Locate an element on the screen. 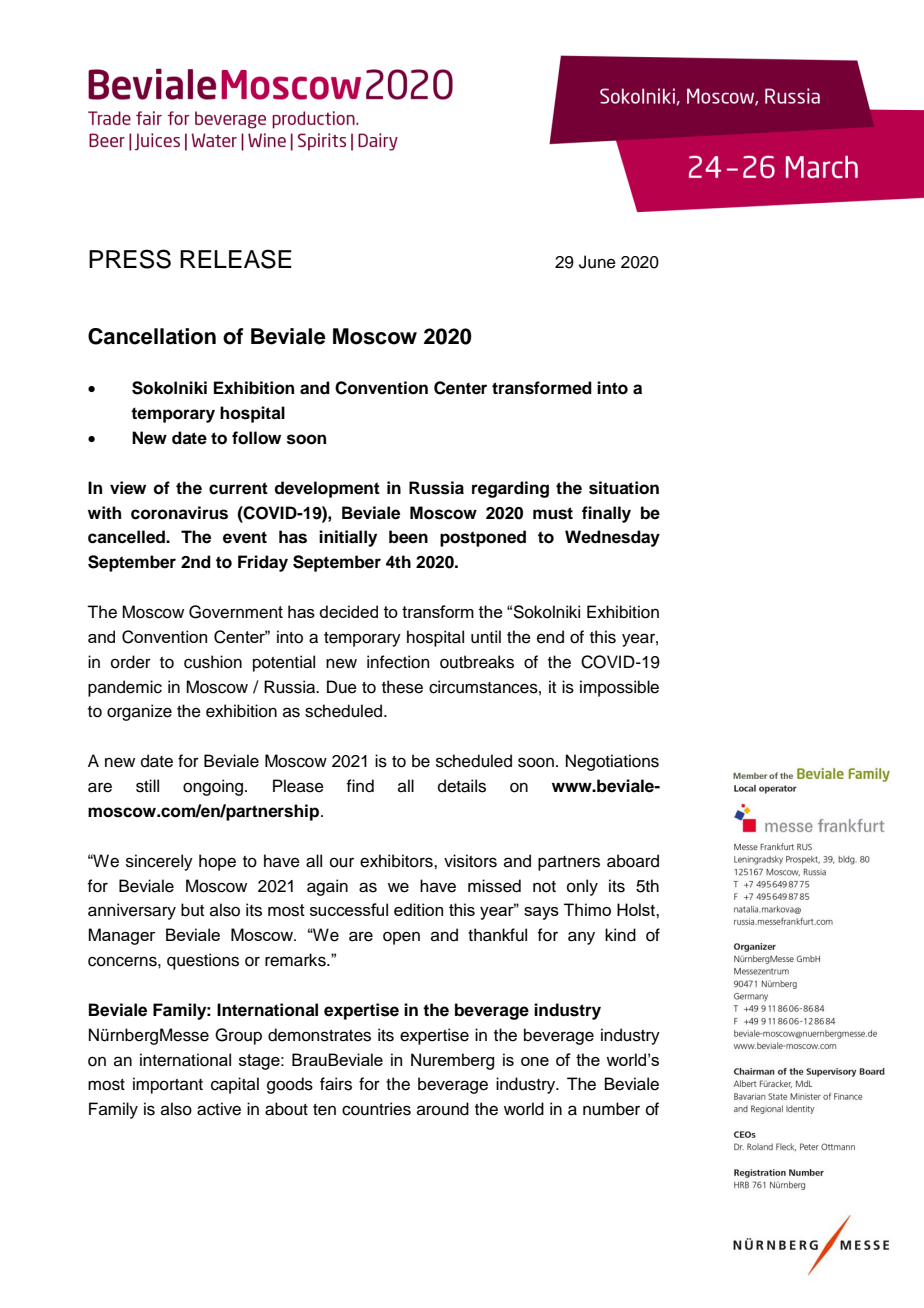  PRESS is located at coordinates (130, 259).
